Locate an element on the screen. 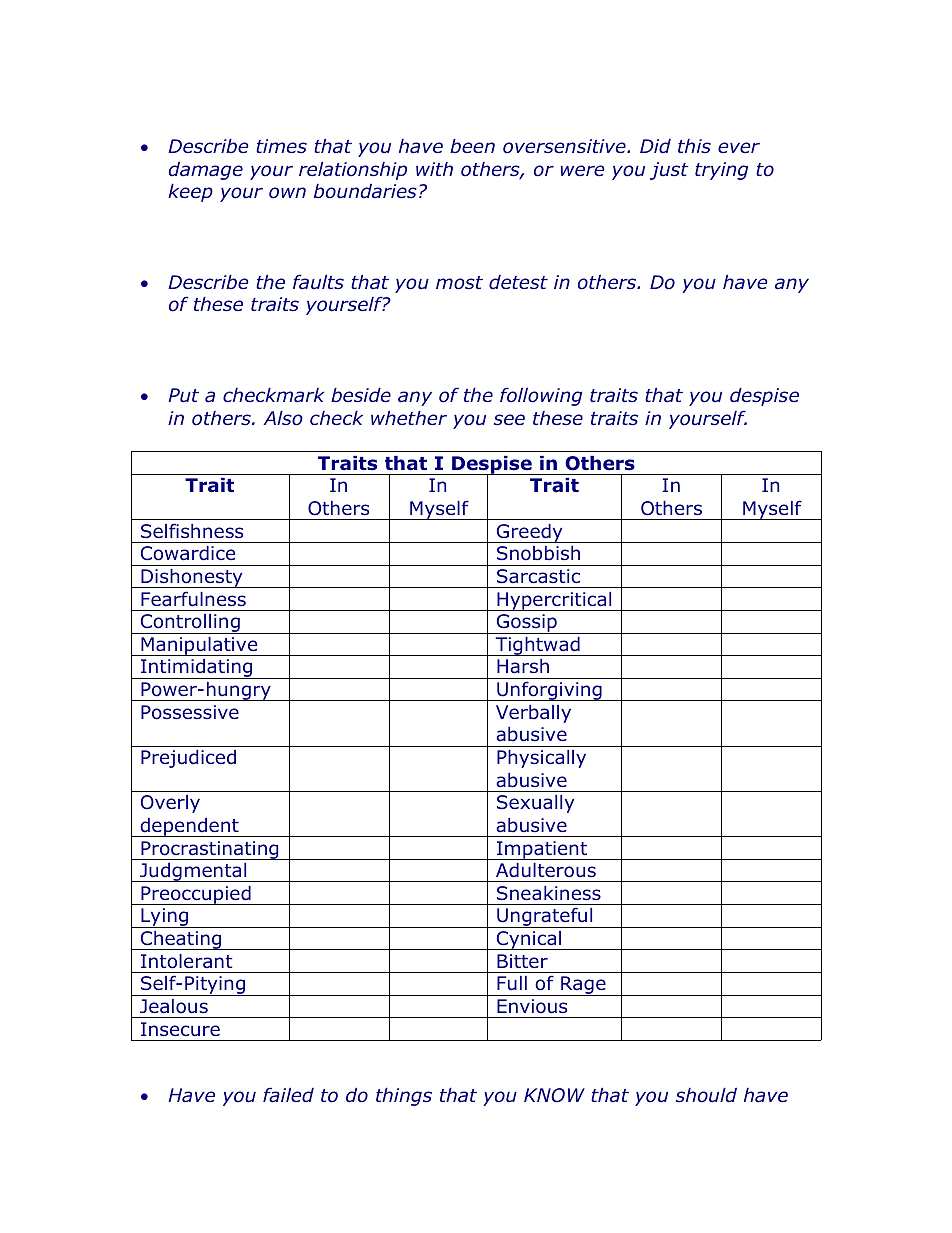 This screenshot has height=1233, width=952. with is located at coordinates (434, 169).
